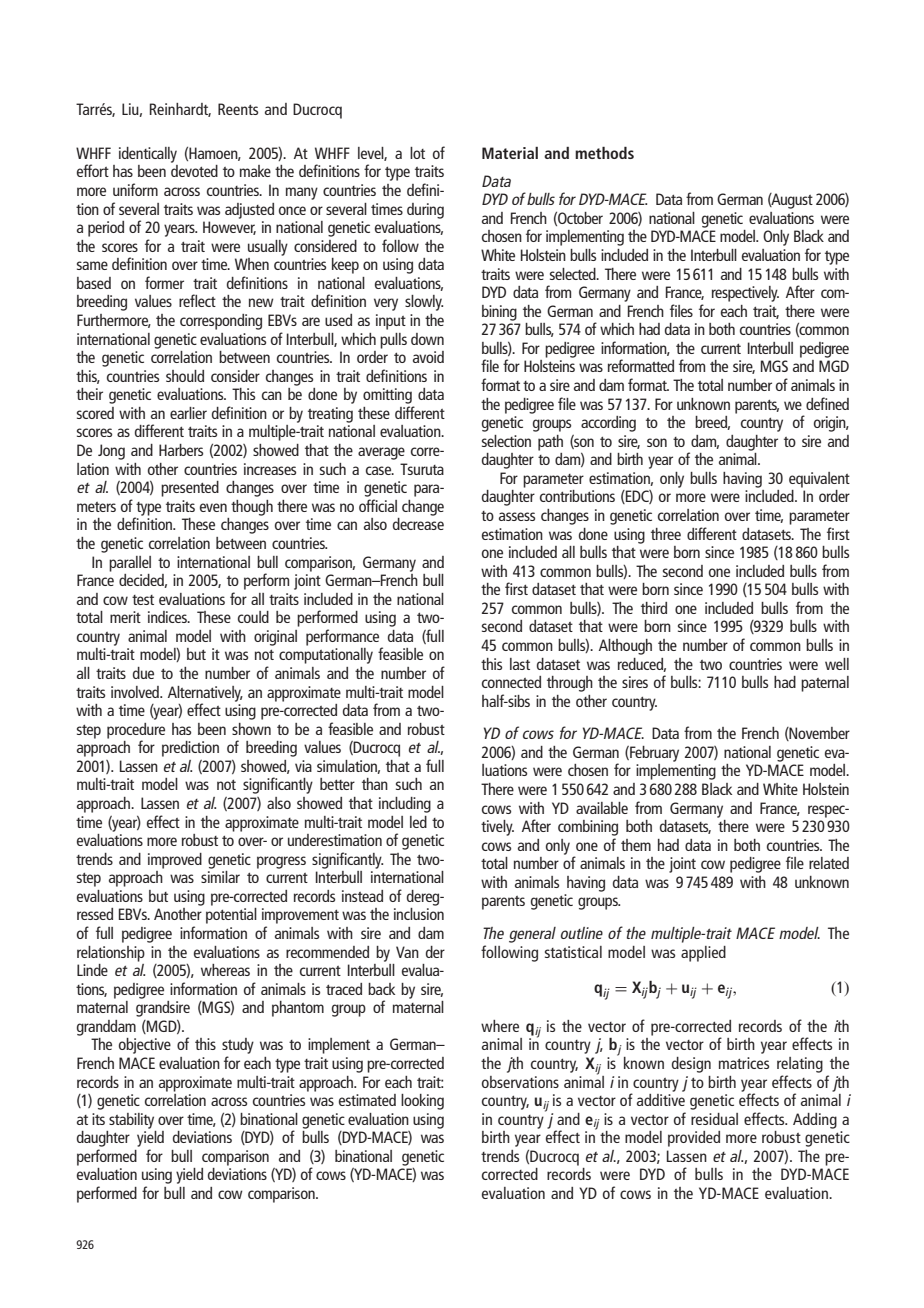 This page has width=924, height=1308. What do you see at coordinates (148, 155) in the page?
I see `identically` at bounding box center [148, 155].
